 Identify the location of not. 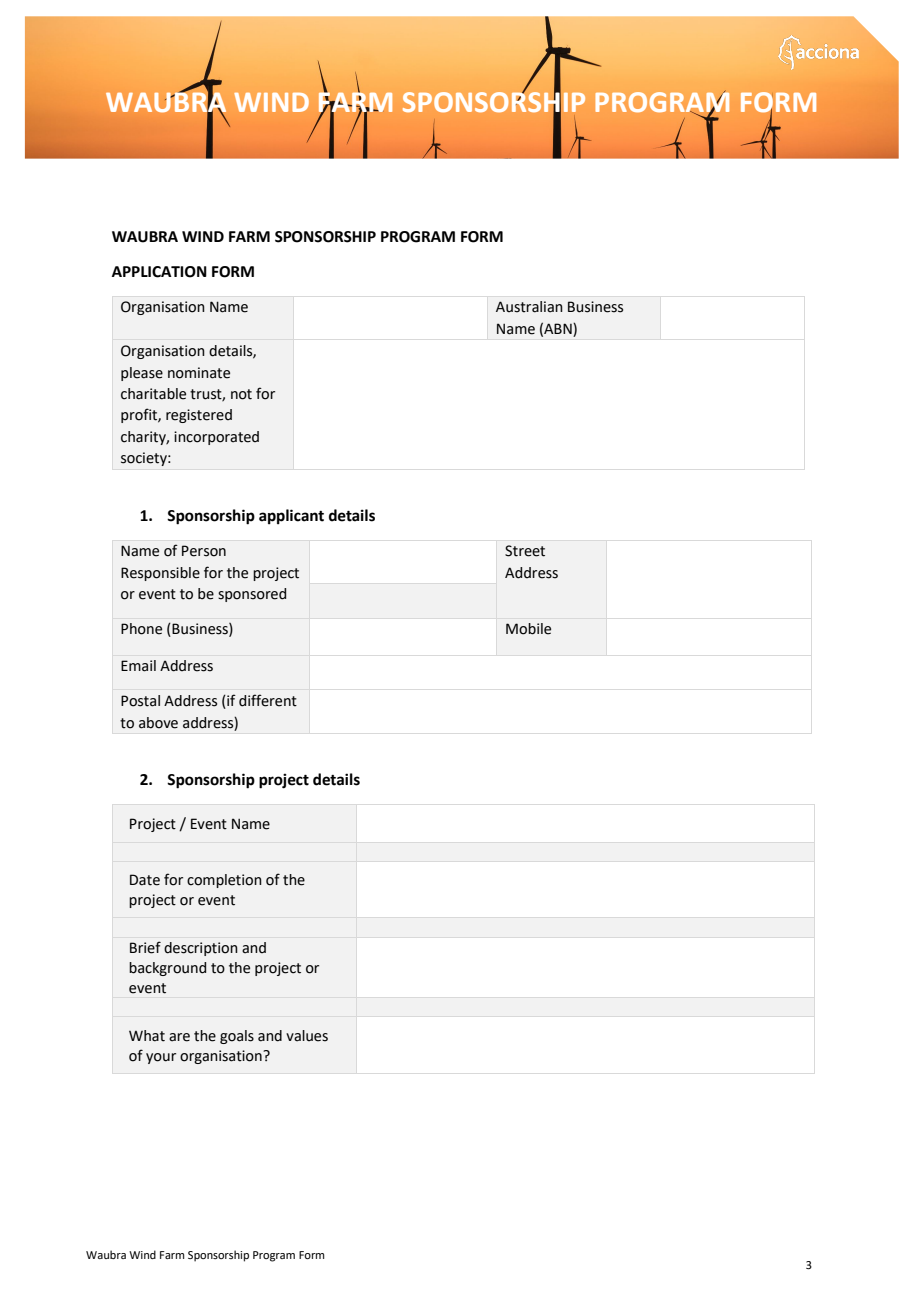
(241, 394).
